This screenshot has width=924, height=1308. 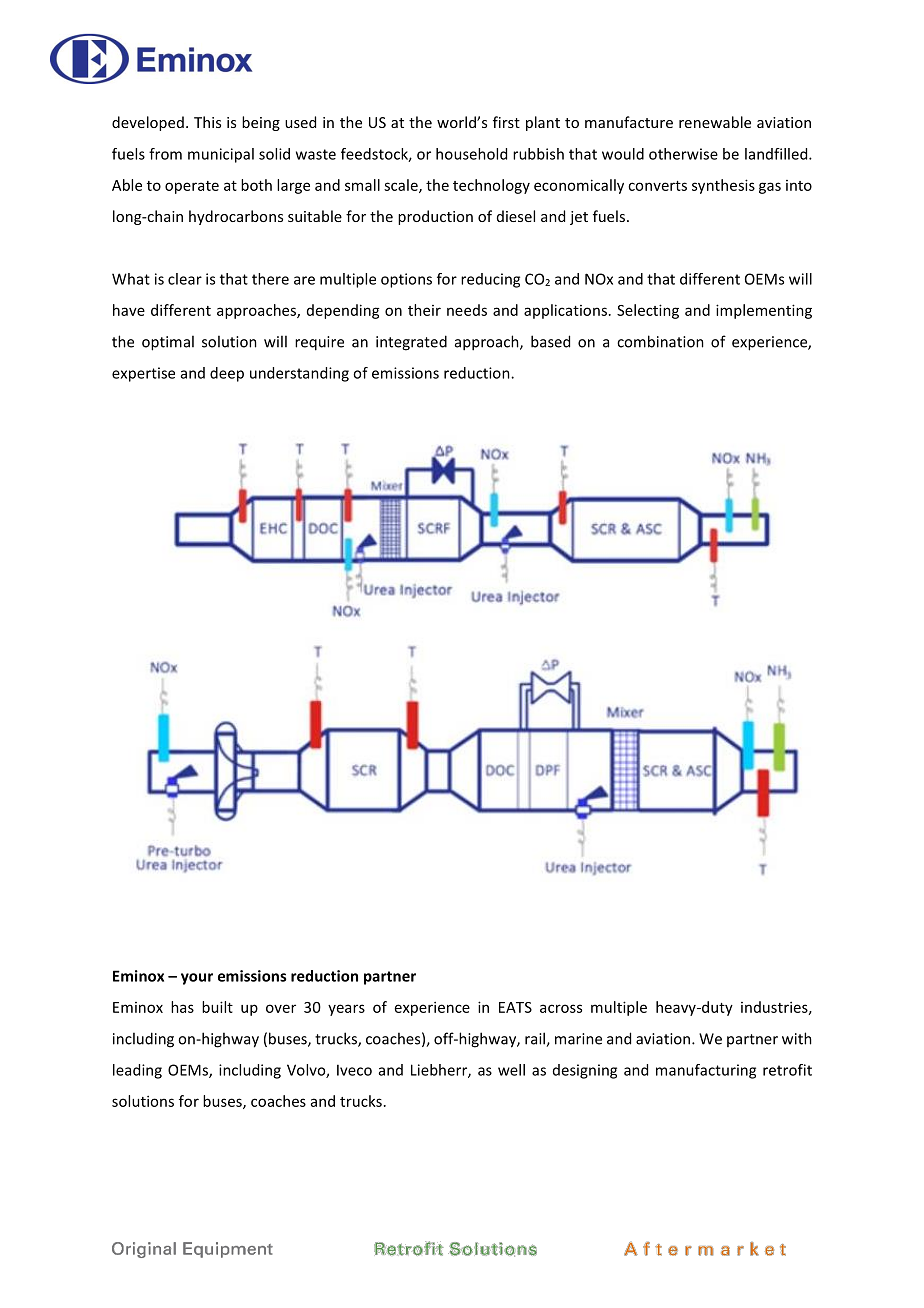 I want to click on based, so click(x=550, y=341).
